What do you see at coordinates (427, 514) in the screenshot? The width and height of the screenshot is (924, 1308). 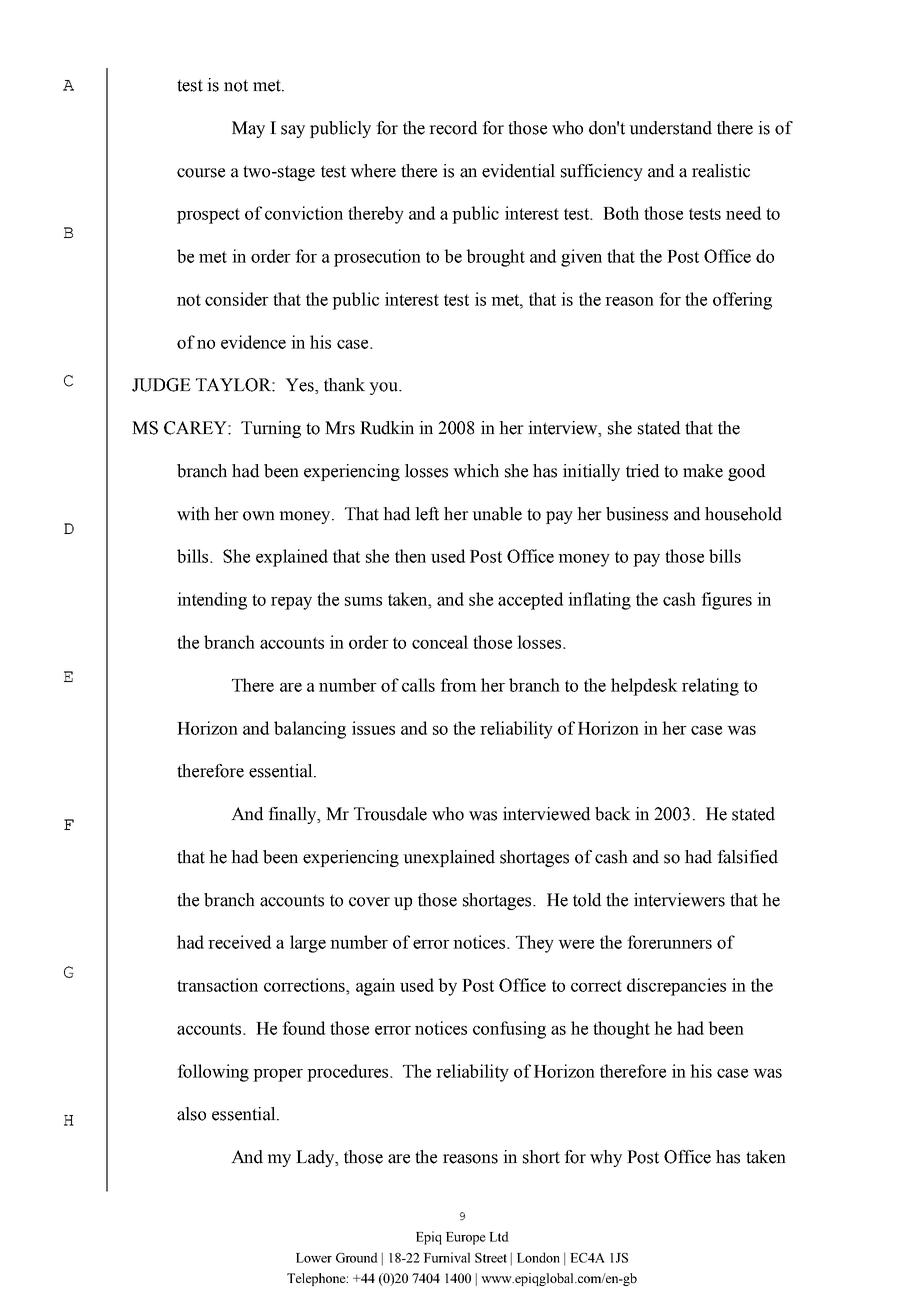 I see `left` at bounding box center [427, 514].
